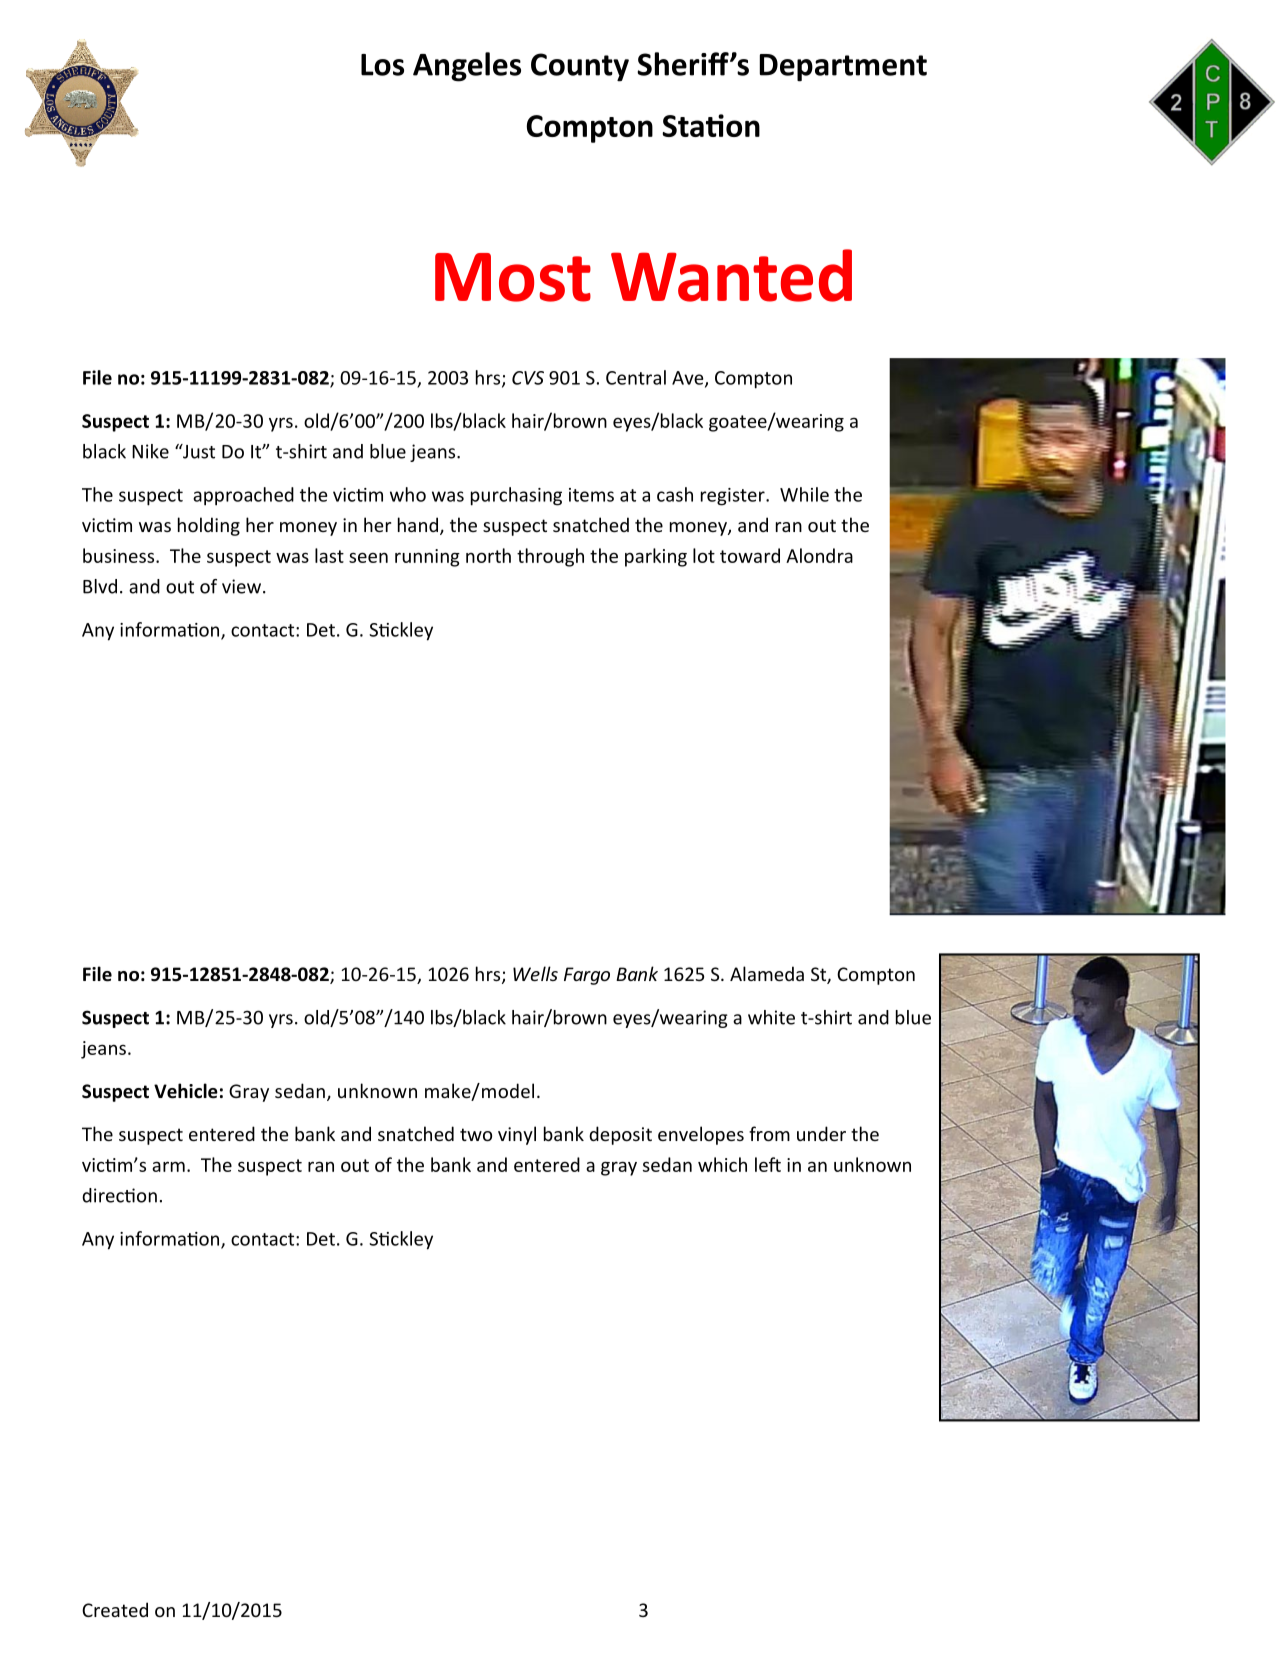  I want to click on Los, so click(382, 65).
